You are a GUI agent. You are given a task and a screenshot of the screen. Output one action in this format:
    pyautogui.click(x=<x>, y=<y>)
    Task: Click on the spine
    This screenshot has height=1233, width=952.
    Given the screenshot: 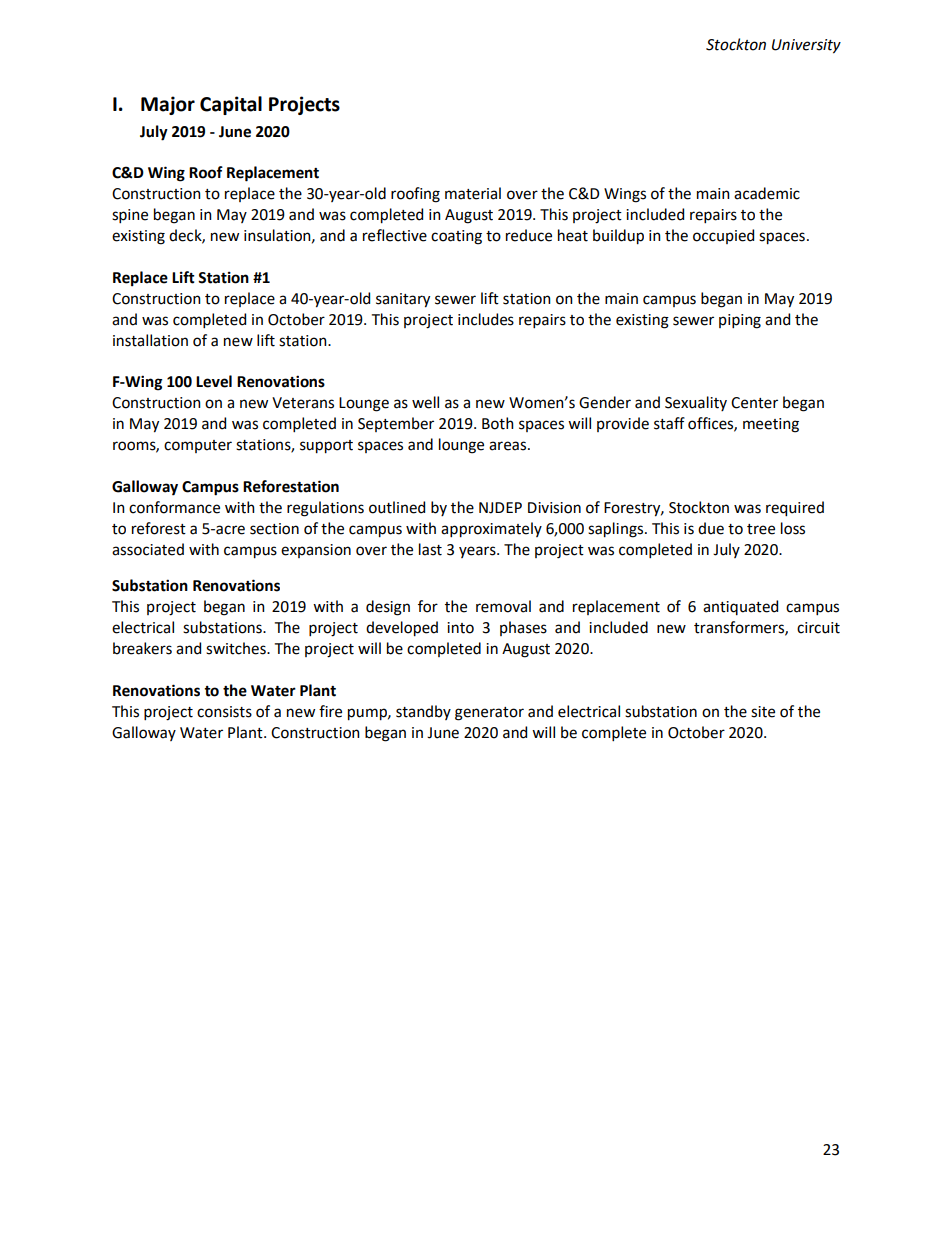 What is the action you would take?
    pyautogui.click(x=130, y=216)
